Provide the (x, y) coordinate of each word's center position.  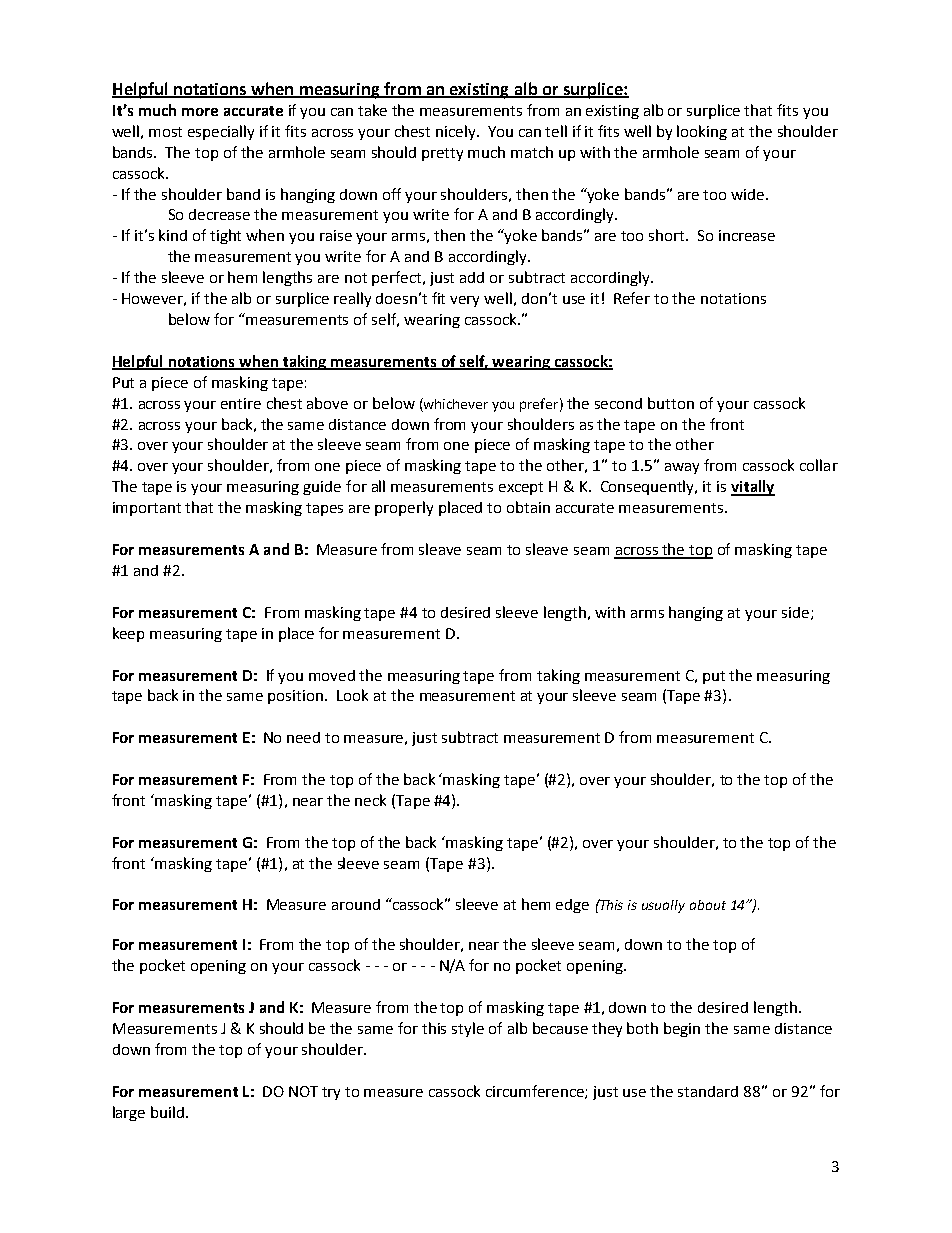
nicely (457, 132)
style (468, 1029)
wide (749, 194)
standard (708, 1091)
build (169, 1112)
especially (221, 132)
